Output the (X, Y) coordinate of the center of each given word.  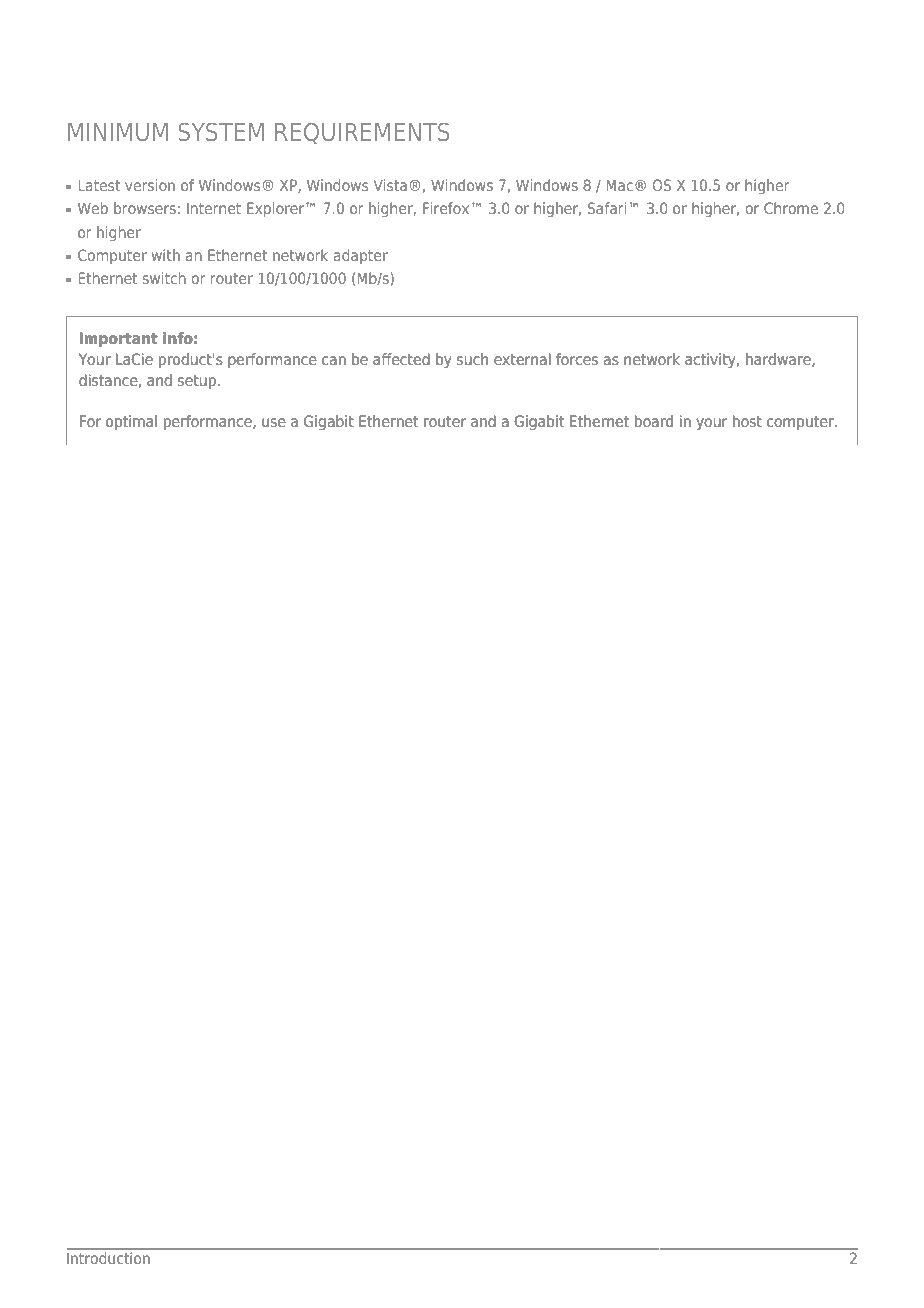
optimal (131, 422)
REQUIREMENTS (362, 133)
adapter (361, 256)
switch (164, 278)
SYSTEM (221, 132)
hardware (779, 360)
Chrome (791, 208)
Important (119, 339)
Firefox (446, 208)
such (472, 359)
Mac (619, 185)
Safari (607, 208)
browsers (145, 208)
